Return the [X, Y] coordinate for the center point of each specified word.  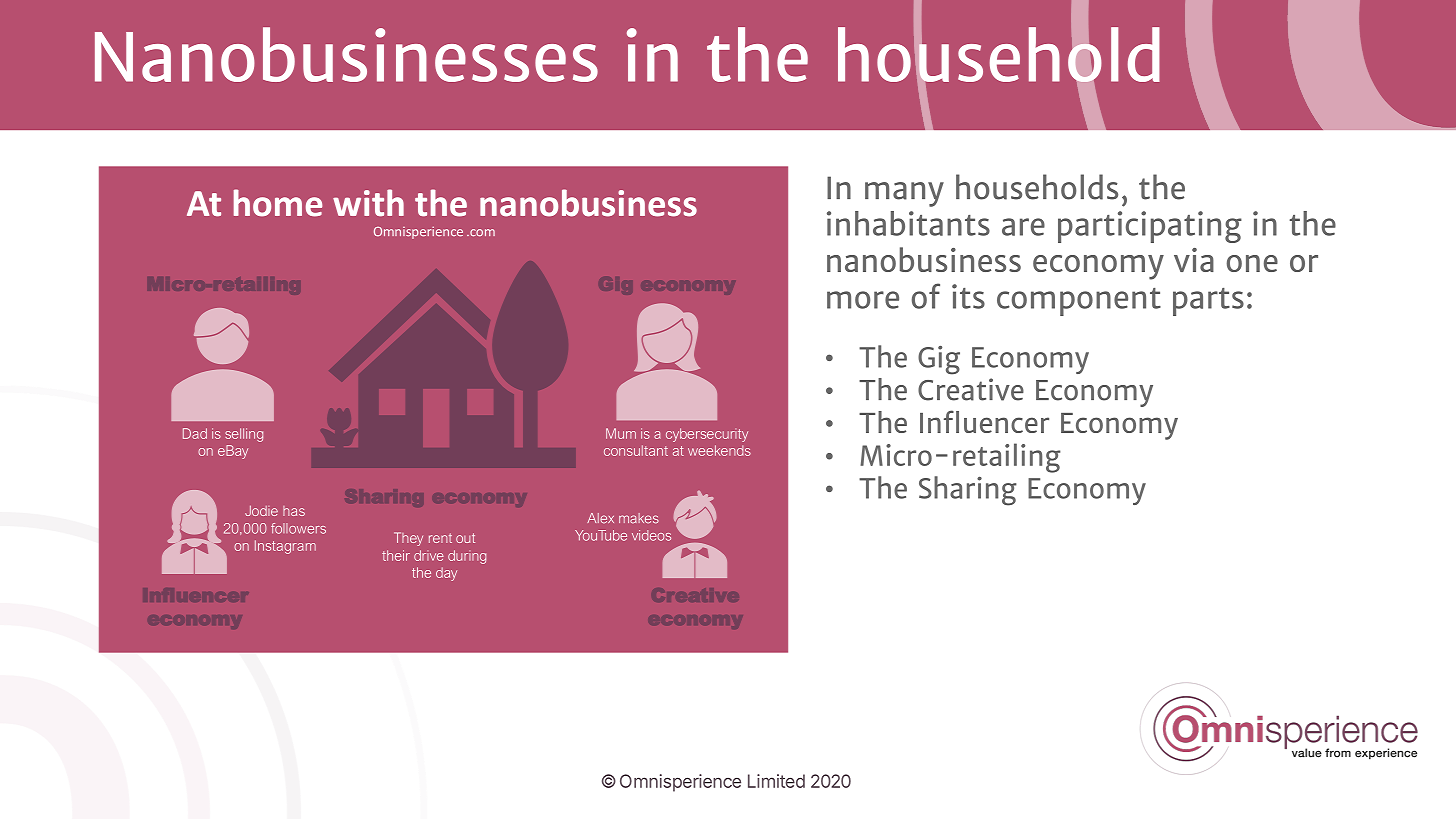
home [278, 203]
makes [639, 518]
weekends [719, 450]
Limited [776, 781]
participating [1150, 227]
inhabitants [908, 223]
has [294, 511]
